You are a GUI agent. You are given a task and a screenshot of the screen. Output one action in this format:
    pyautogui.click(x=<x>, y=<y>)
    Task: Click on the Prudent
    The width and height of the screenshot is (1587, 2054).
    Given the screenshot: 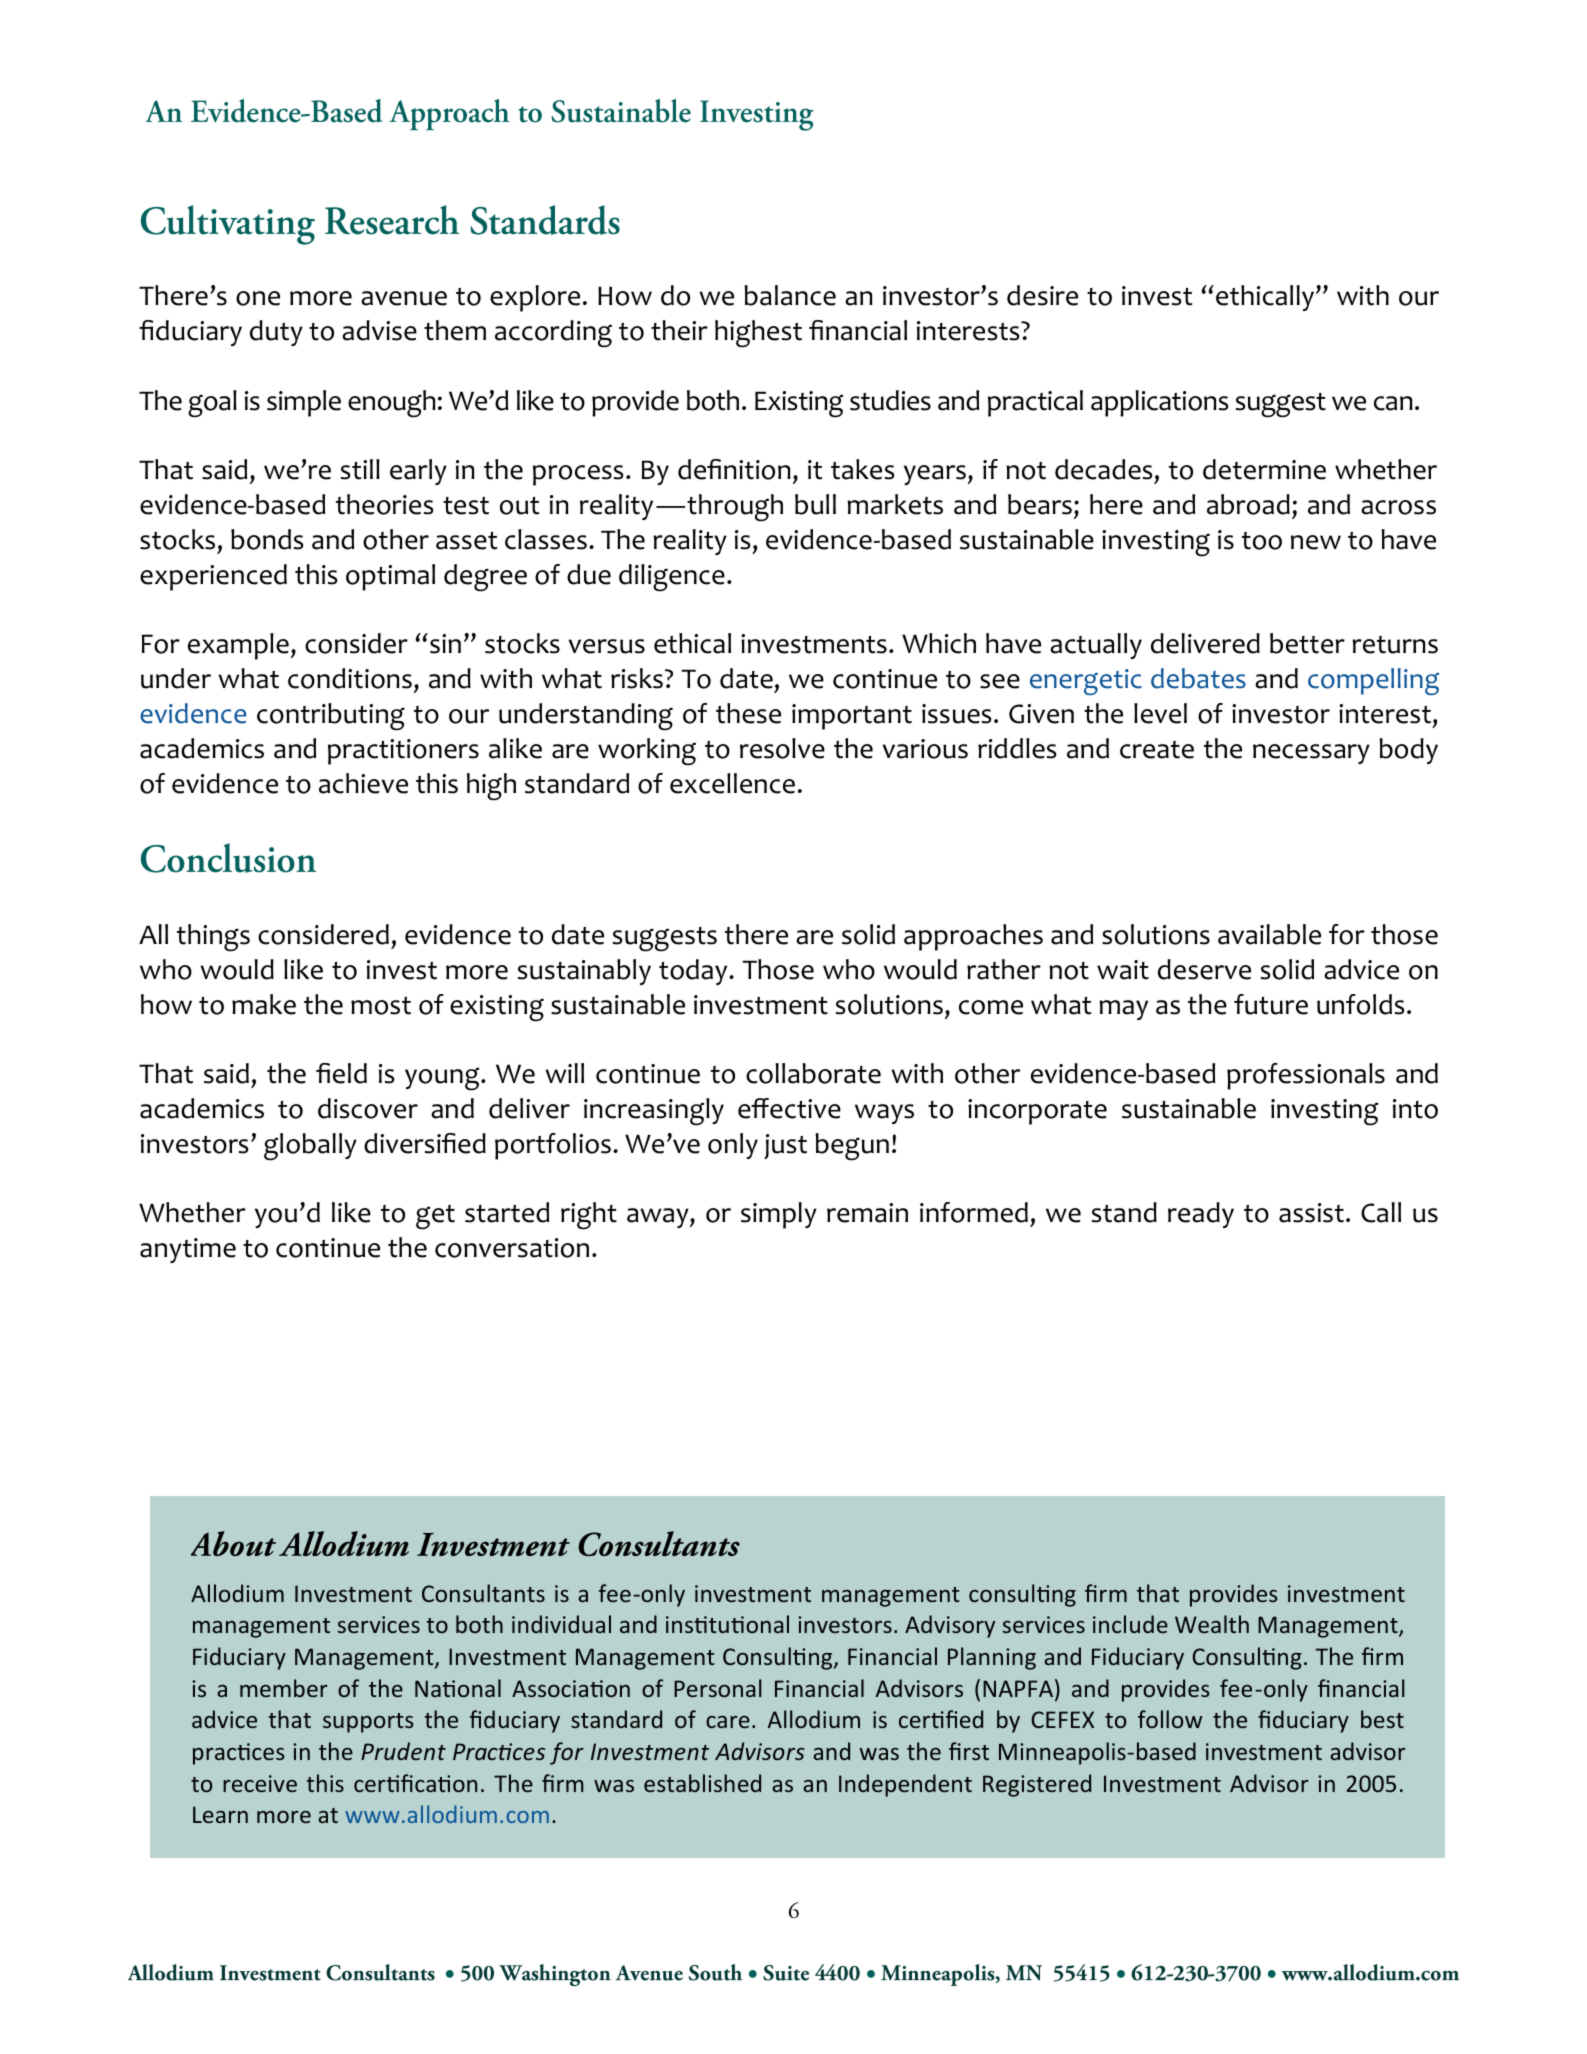 What is the action you would take?
    pyautogui.click(x=403, y=1751)
